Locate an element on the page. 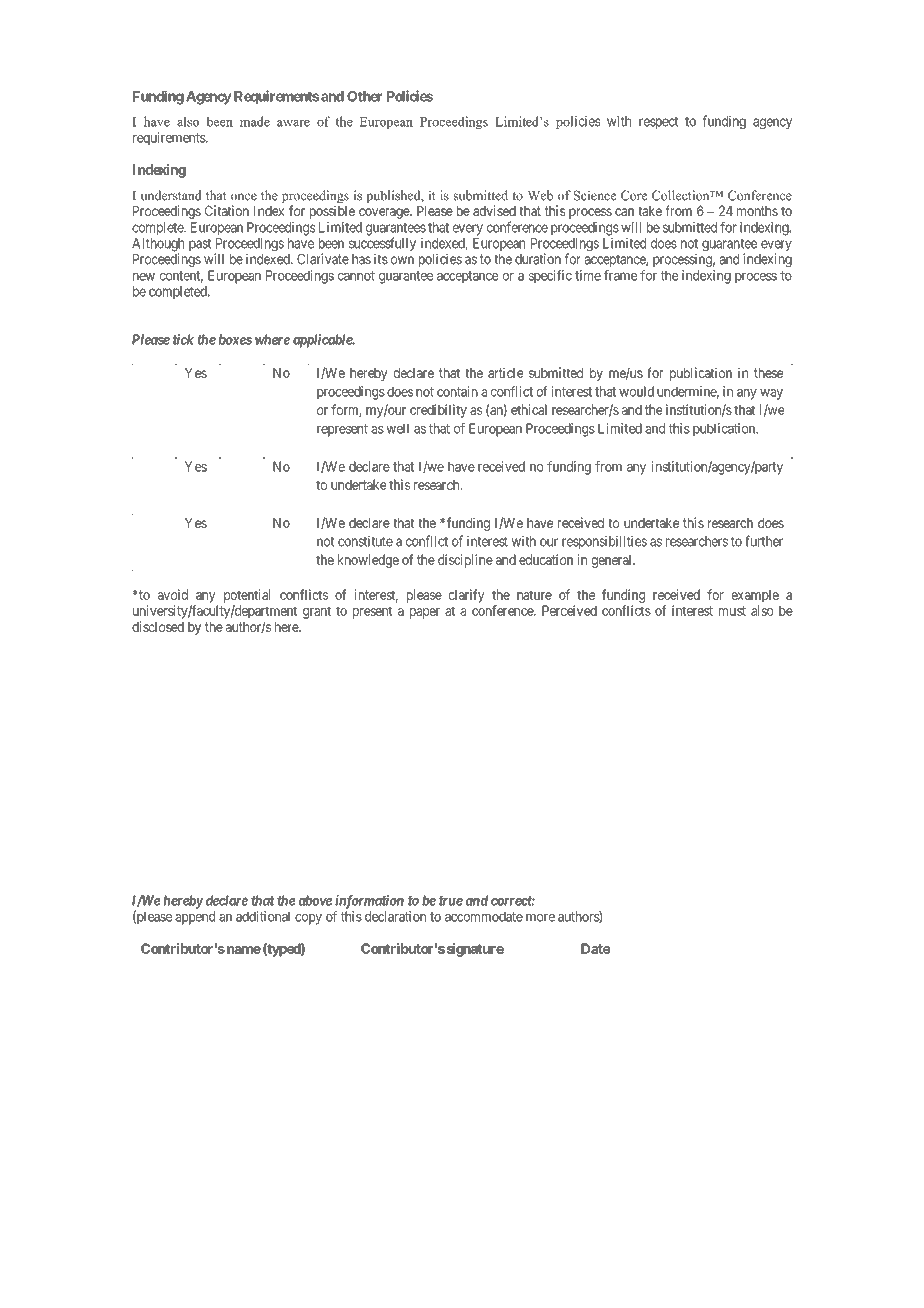 The width and height of the document is (924, 1308). append is located at coordinates (195, 918).
